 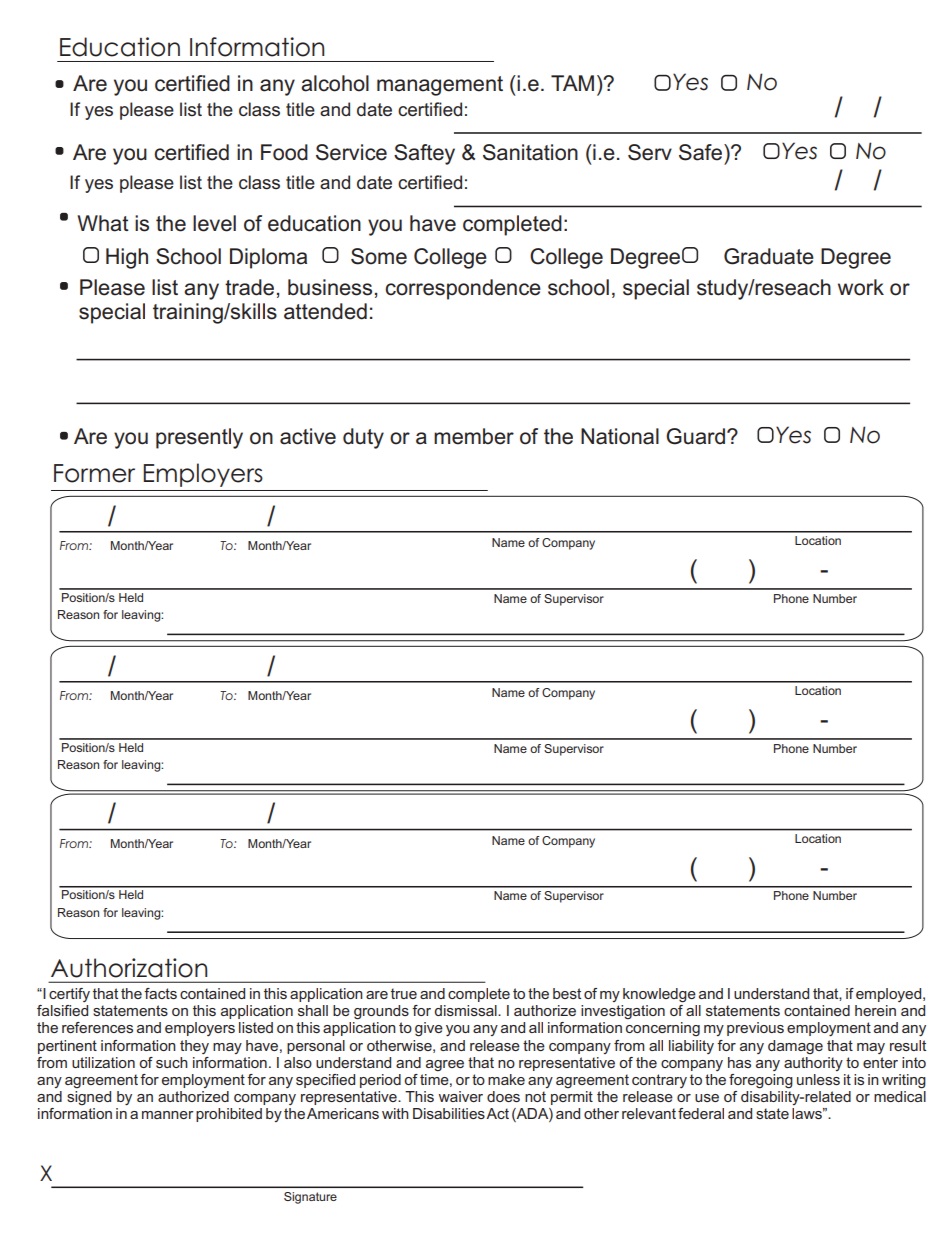 What do you see at coordinates (567, 993) in the screenshot?
I see `best` at bounding box center [567, 993].
